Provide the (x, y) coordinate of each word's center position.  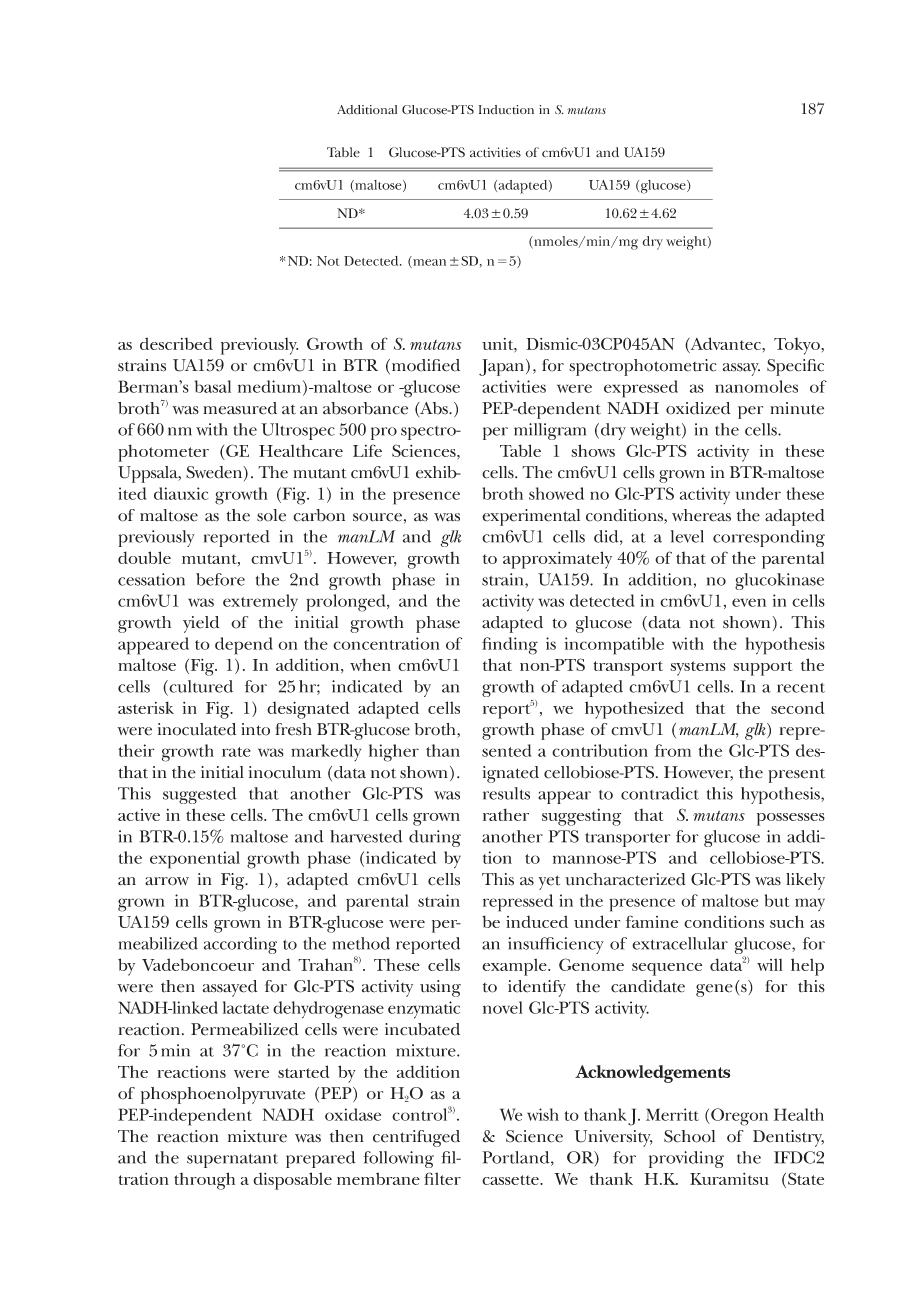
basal (213, 386)
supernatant (232, 1161)
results (506, 793)
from (673, 750)
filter (442, 1178)
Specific (795, 367)
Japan (503, 367)
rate (236, 752)
